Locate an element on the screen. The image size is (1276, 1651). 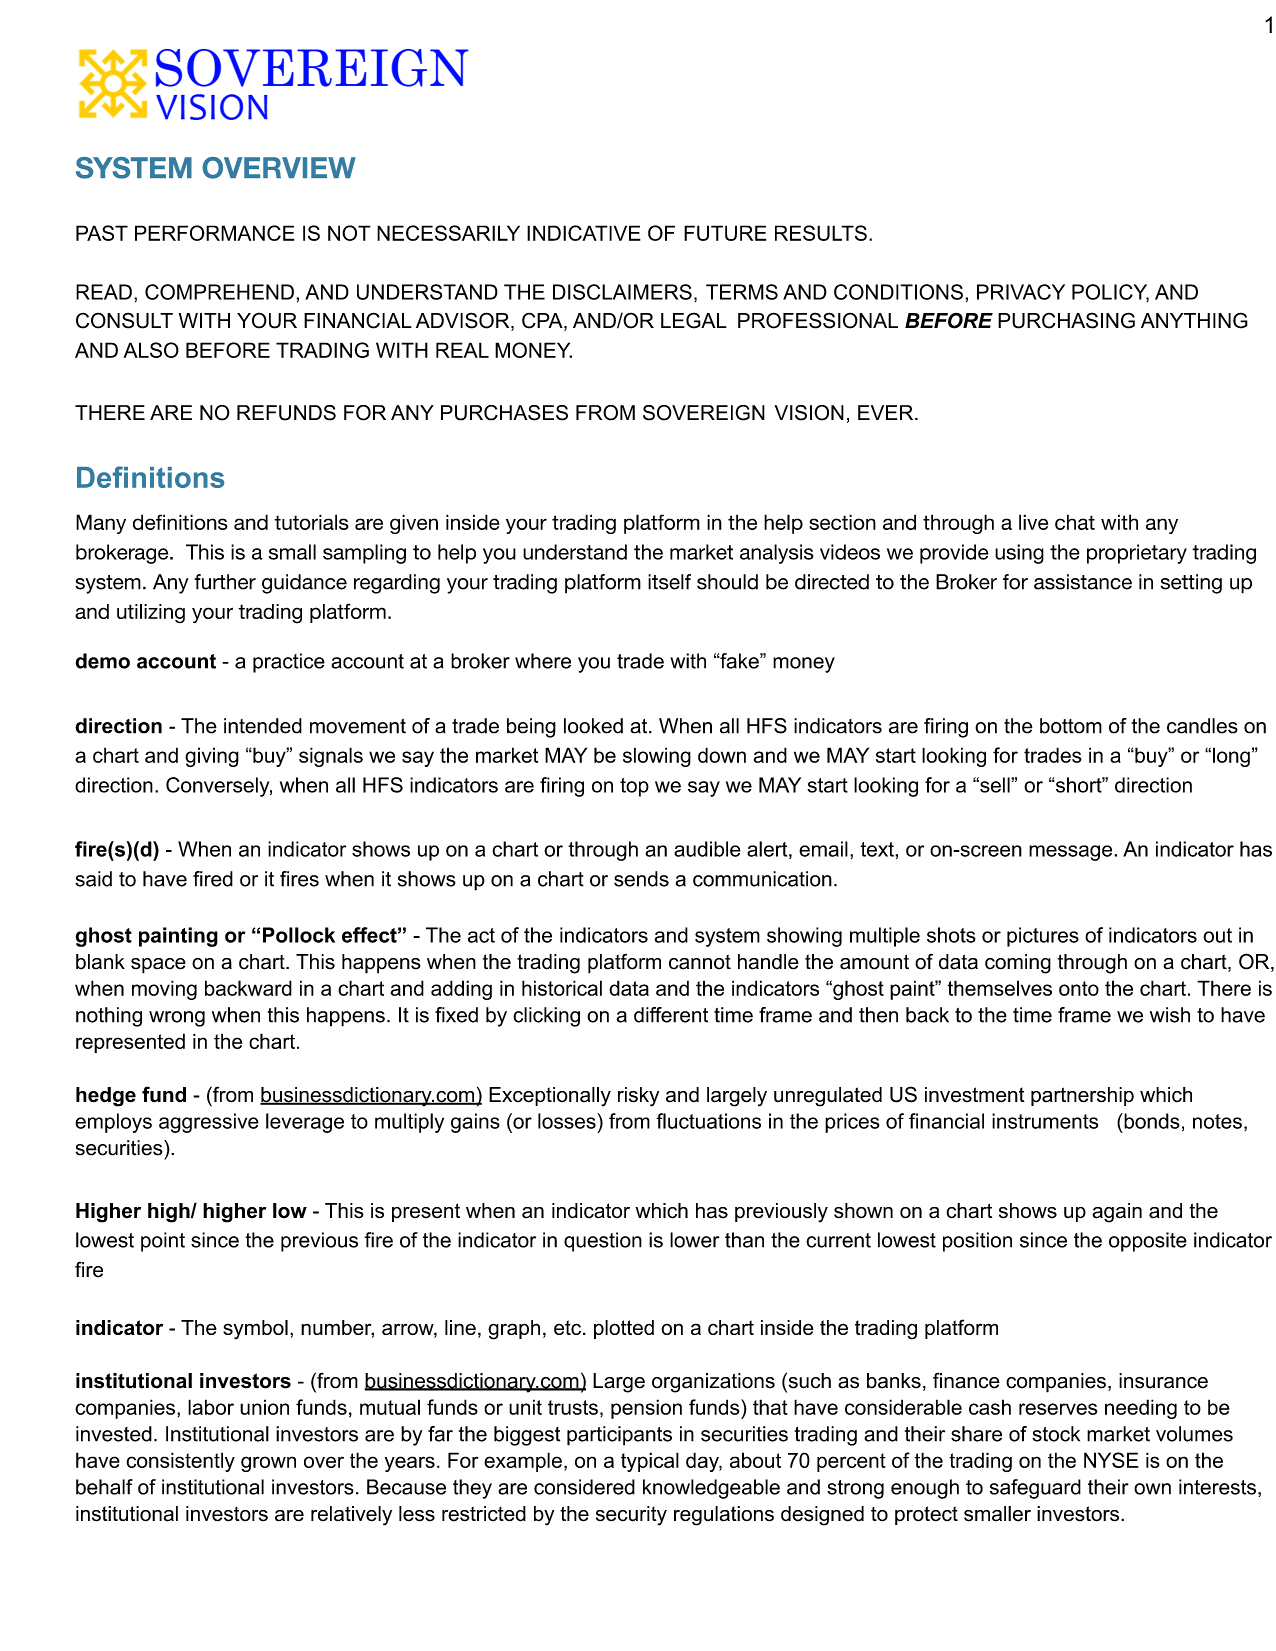
grown is located at coordinates (268, 1464).
